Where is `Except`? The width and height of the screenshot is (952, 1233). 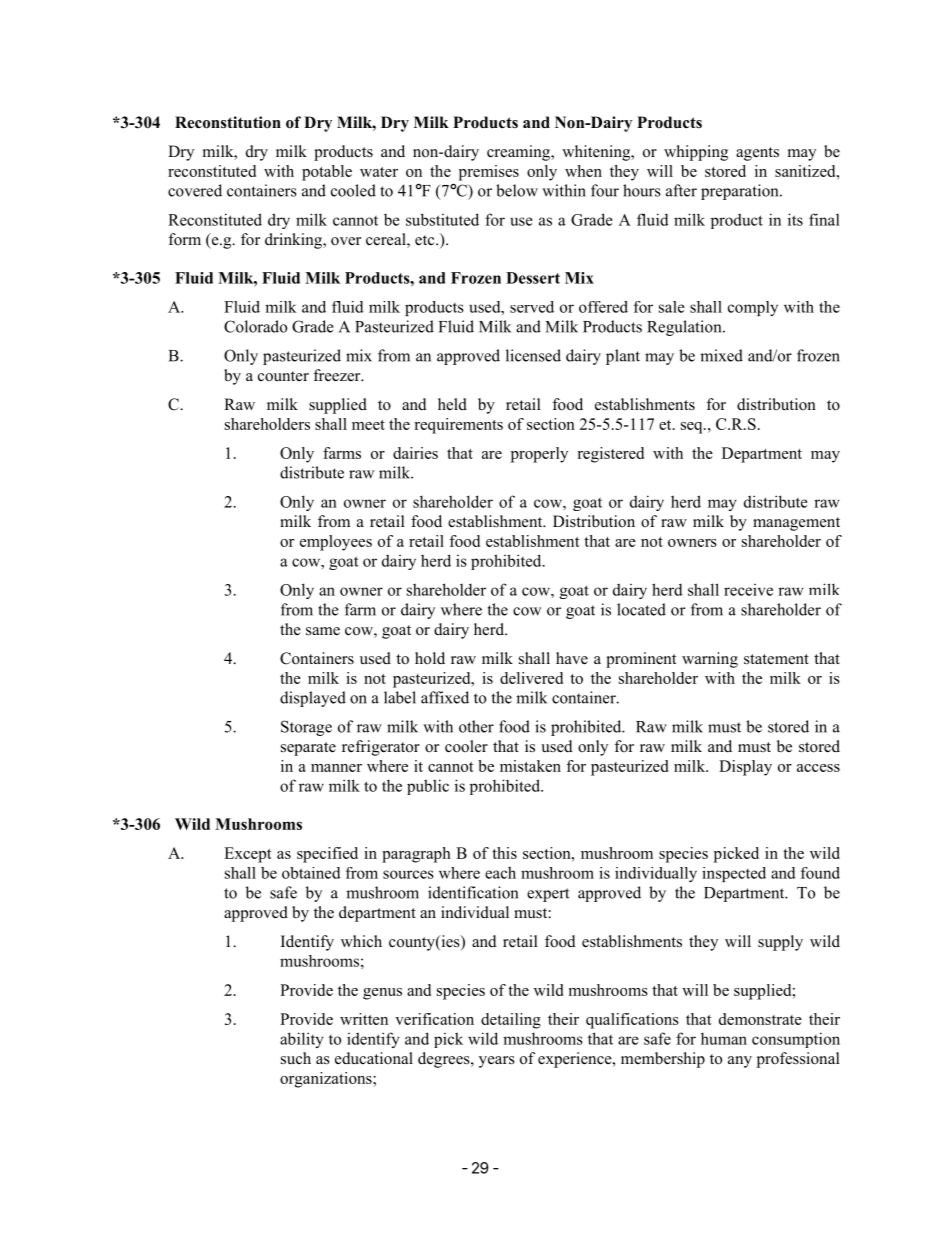 Except is located at coordinates (248, 855).
